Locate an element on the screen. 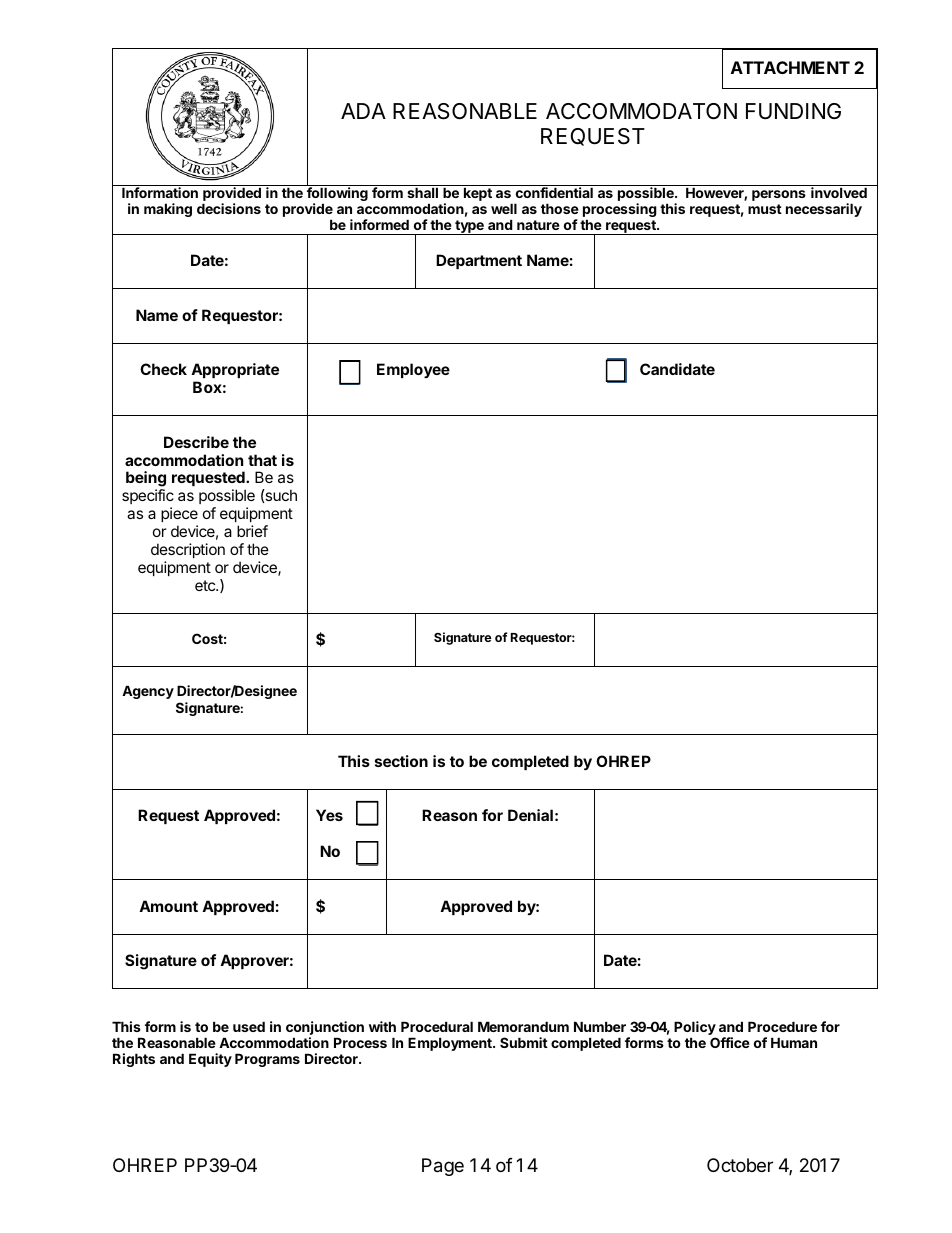  Page is located at coordinates (443, 1167).
